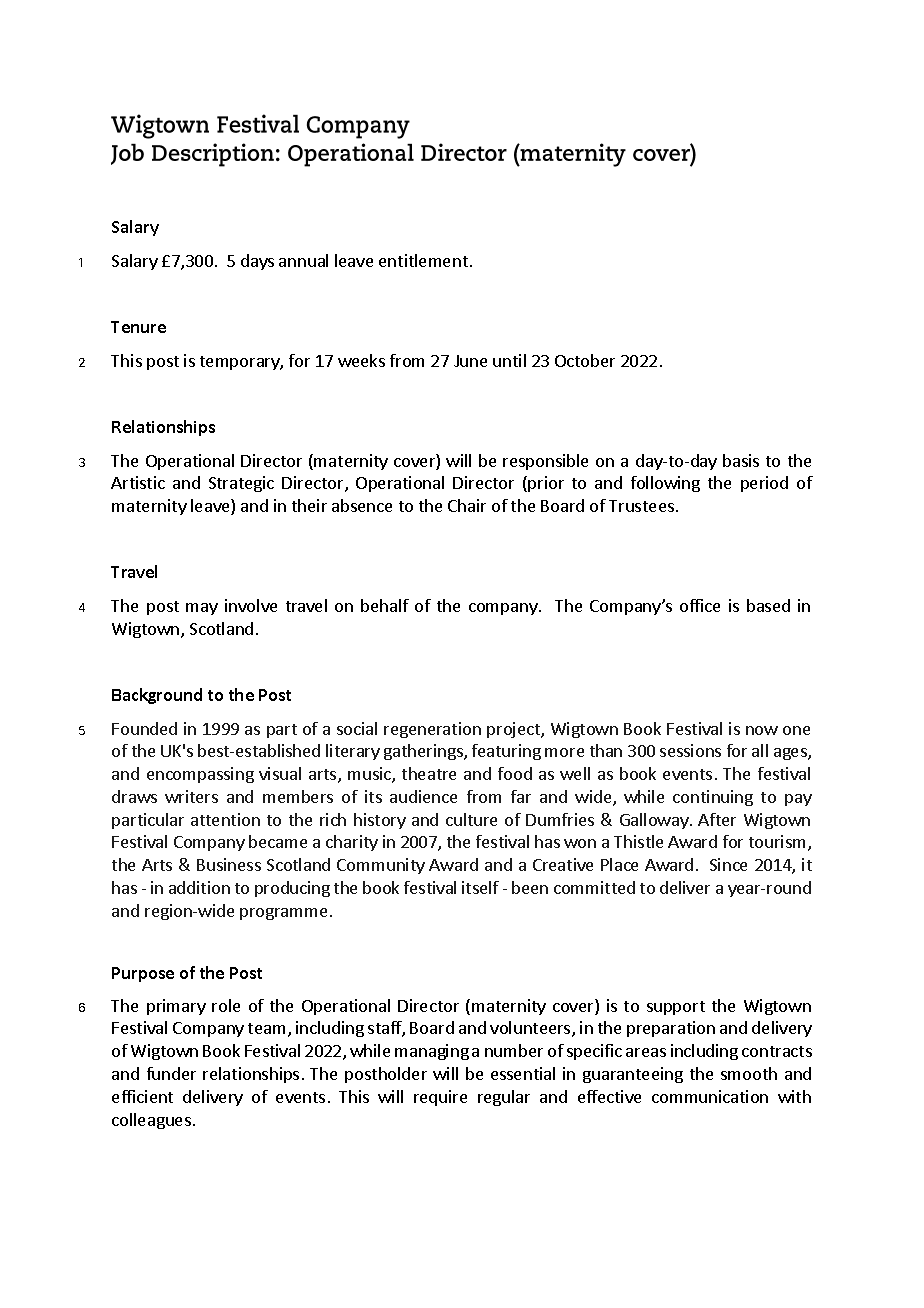 The width and height of the screenshot is (924, 1308). I want to click on communication, so click(710, 1096).
